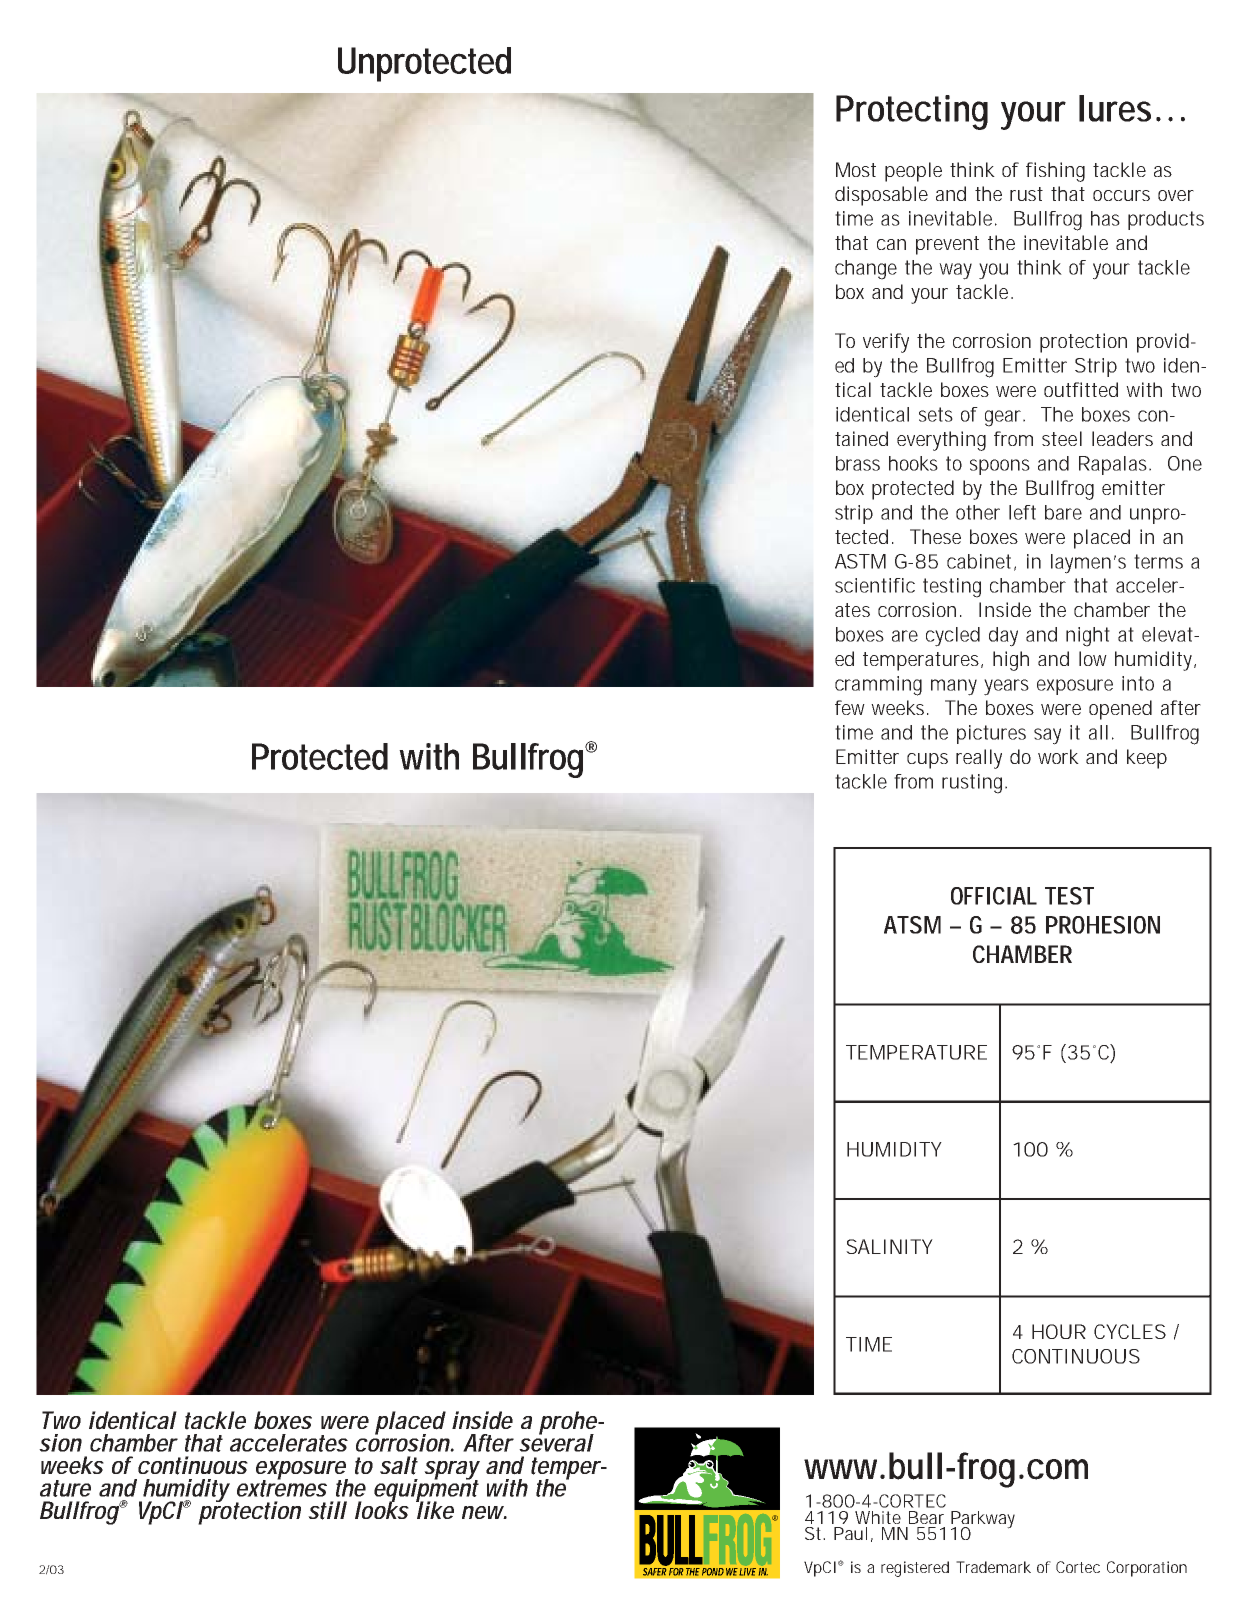 The image size is (1248, 1615). What do you see at coordinates (875, 585) in the screenshot?
I see `scientific` at bounding box center [875, 585].
